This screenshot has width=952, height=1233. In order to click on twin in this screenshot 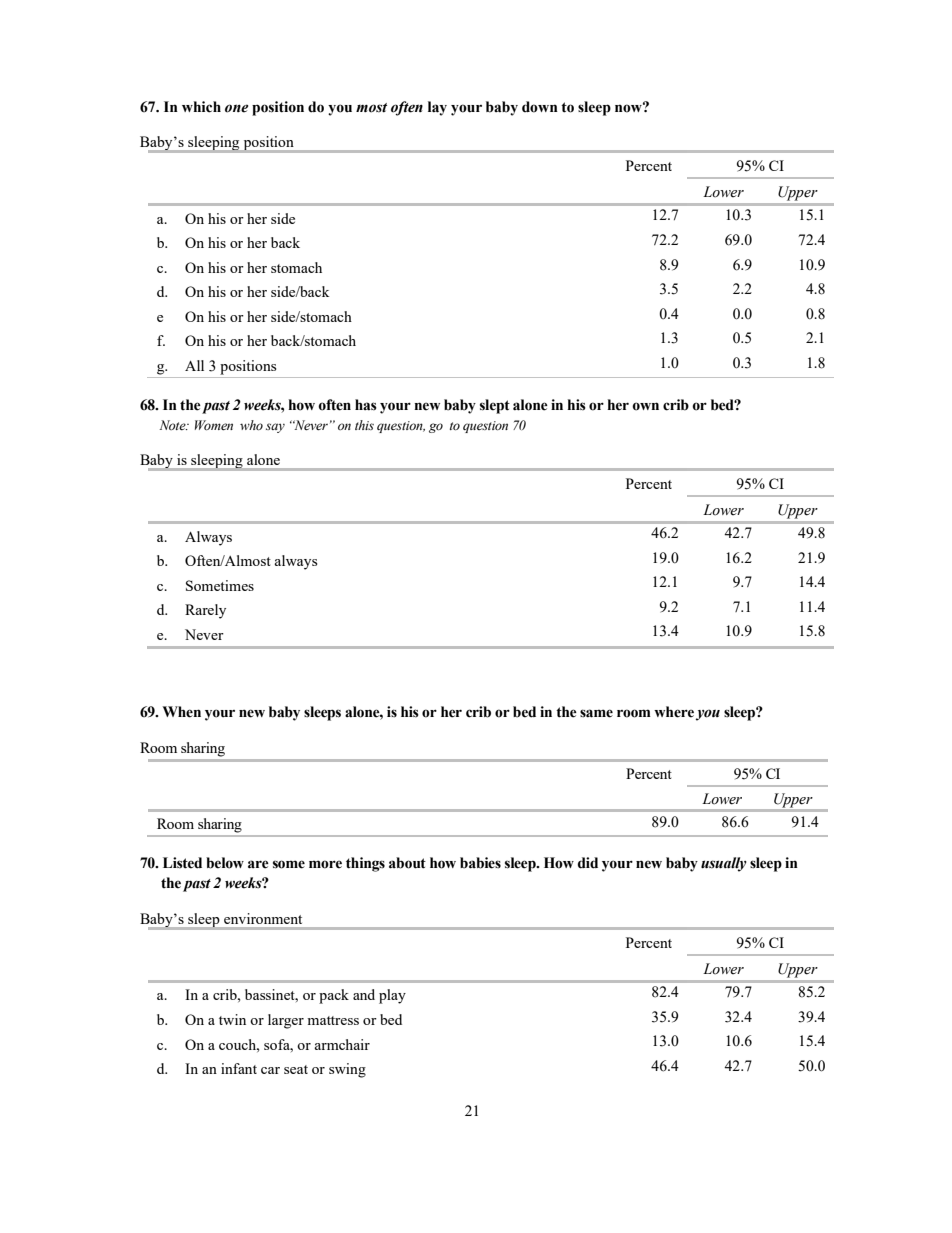, I will do `click(232, 1019)`.
